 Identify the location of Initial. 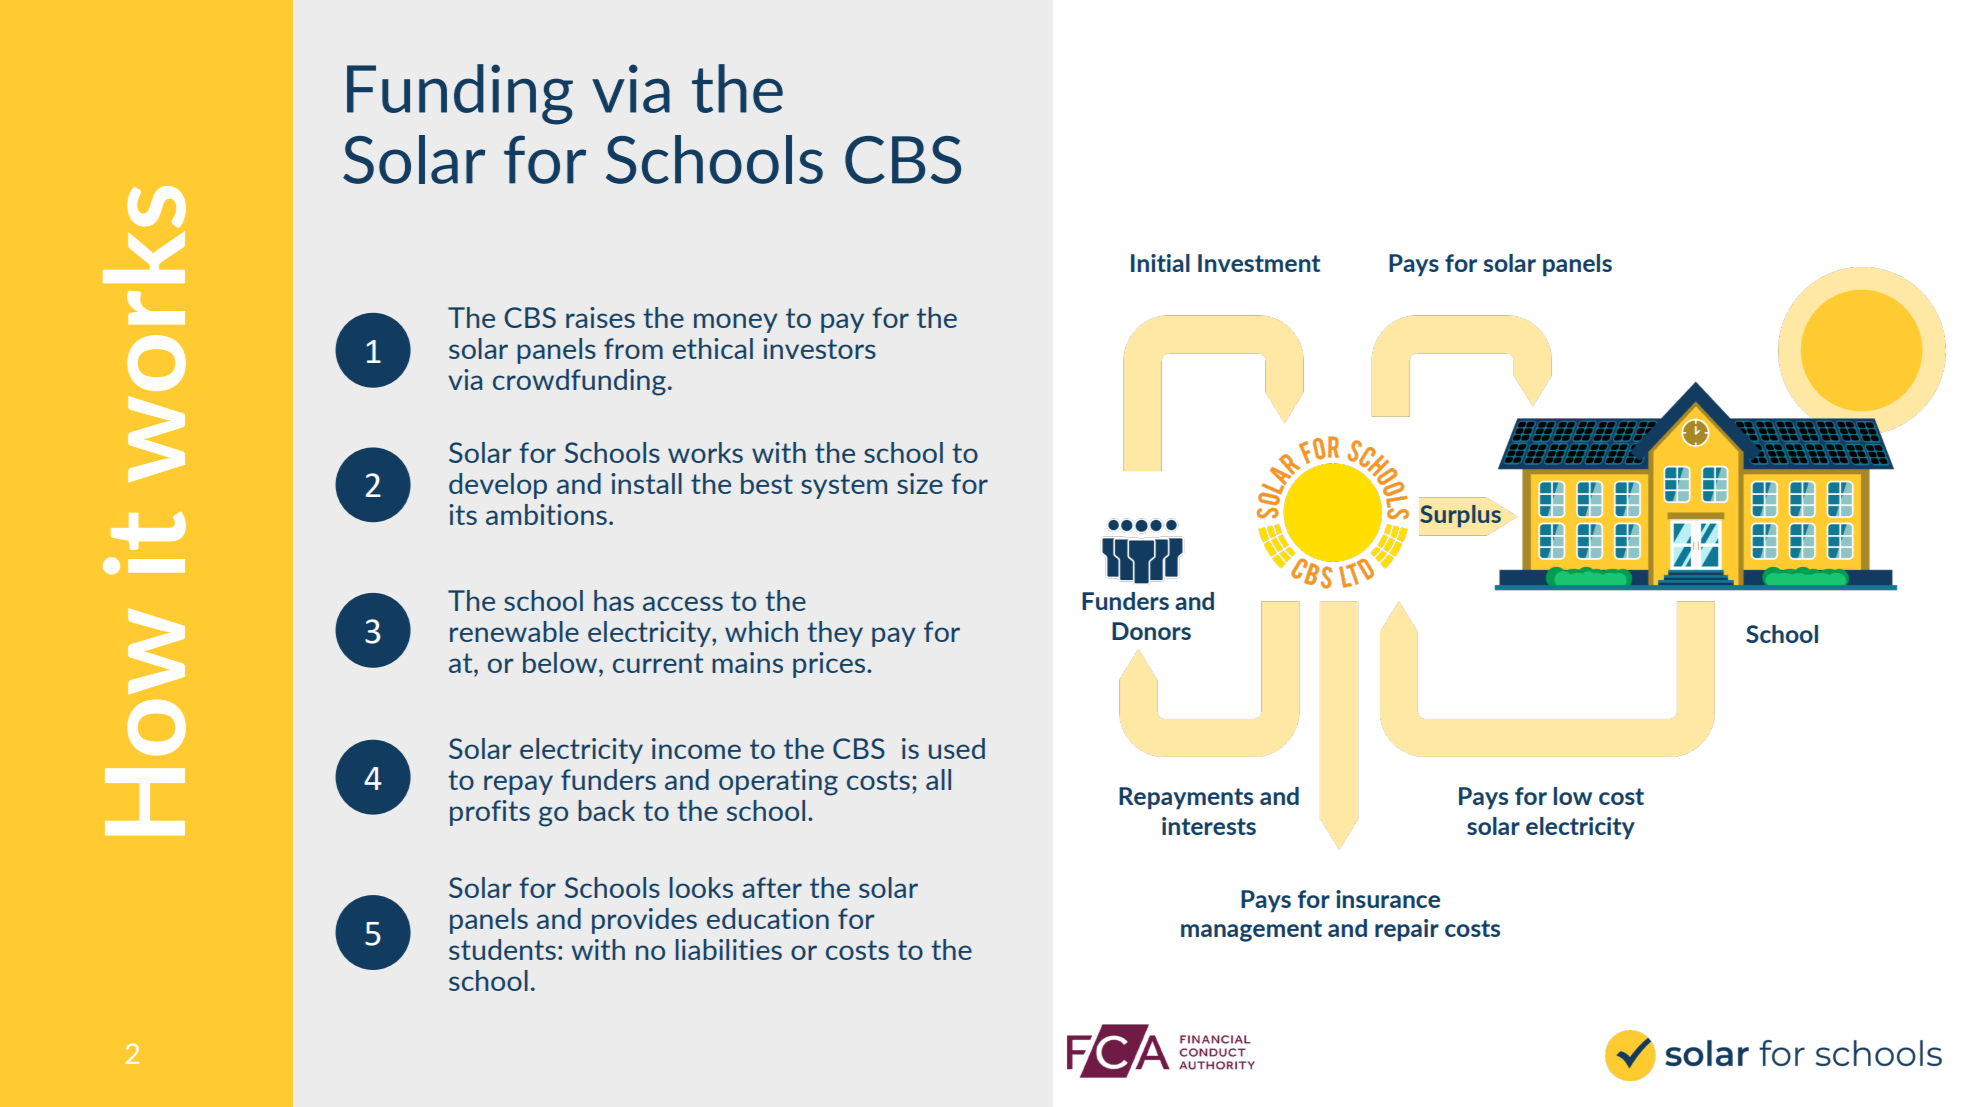
(1160, 263).
